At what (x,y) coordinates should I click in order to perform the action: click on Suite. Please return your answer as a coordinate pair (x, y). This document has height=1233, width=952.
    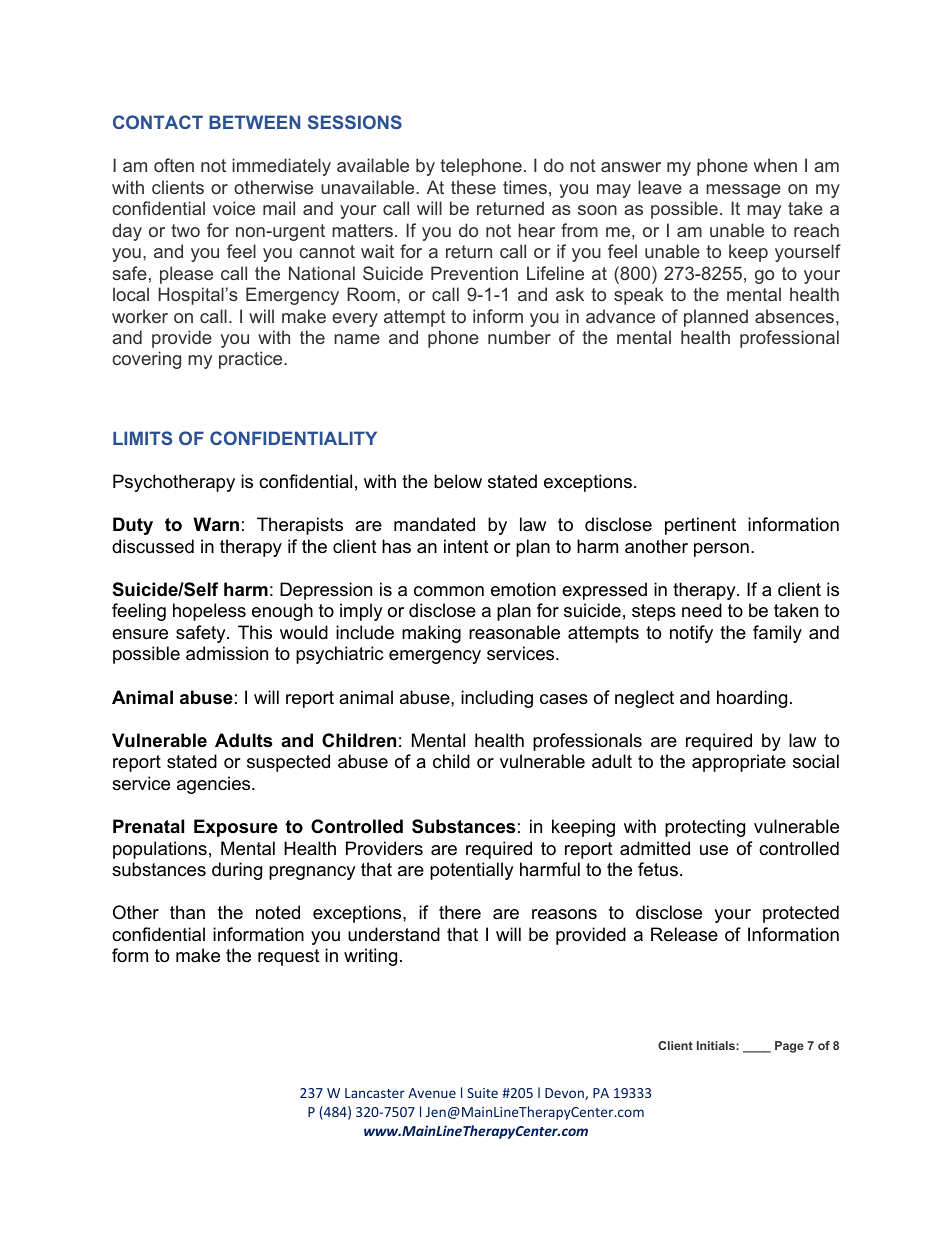
    Looking at the image, I should click on (482, 1093).
